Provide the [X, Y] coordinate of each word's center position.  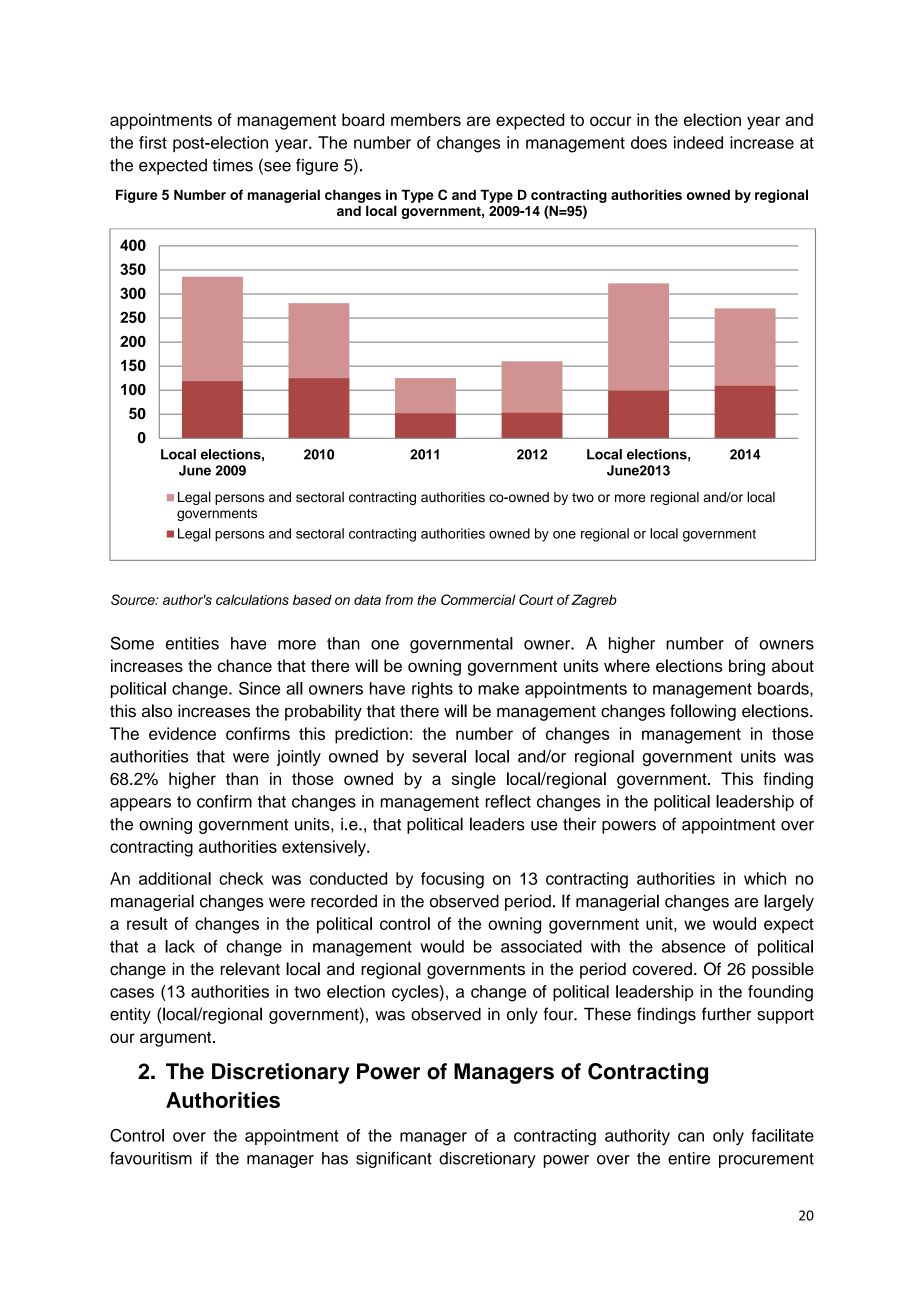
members [426, 119]
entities [192, 643]
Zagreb [593, 601]
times [233, 165]
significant [394, 1159]
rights [432, 690]
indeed [698, 142]
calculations [252, 599]
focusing [452, 880]
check [241, 878]
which [765, 878]
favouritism [151, 1158]
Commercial [478, 599]
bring [747, 667]
